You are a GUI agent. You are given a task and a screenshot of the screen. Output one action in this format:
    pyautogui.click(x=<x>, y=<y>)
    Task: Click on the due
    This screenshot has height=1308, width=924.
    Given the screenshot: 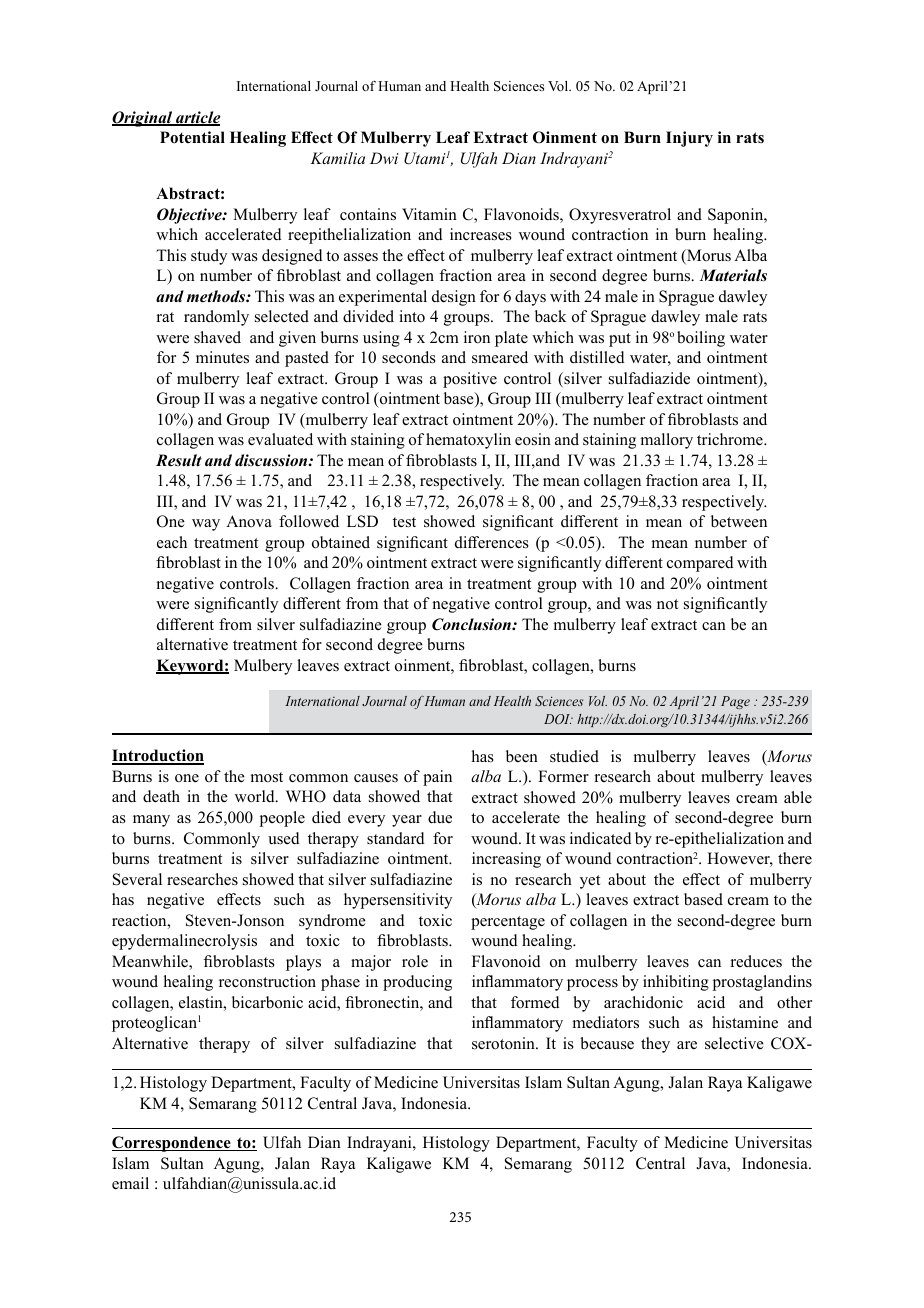 What is the action you would take?
    pyautogui.click(x=440, y=817)
